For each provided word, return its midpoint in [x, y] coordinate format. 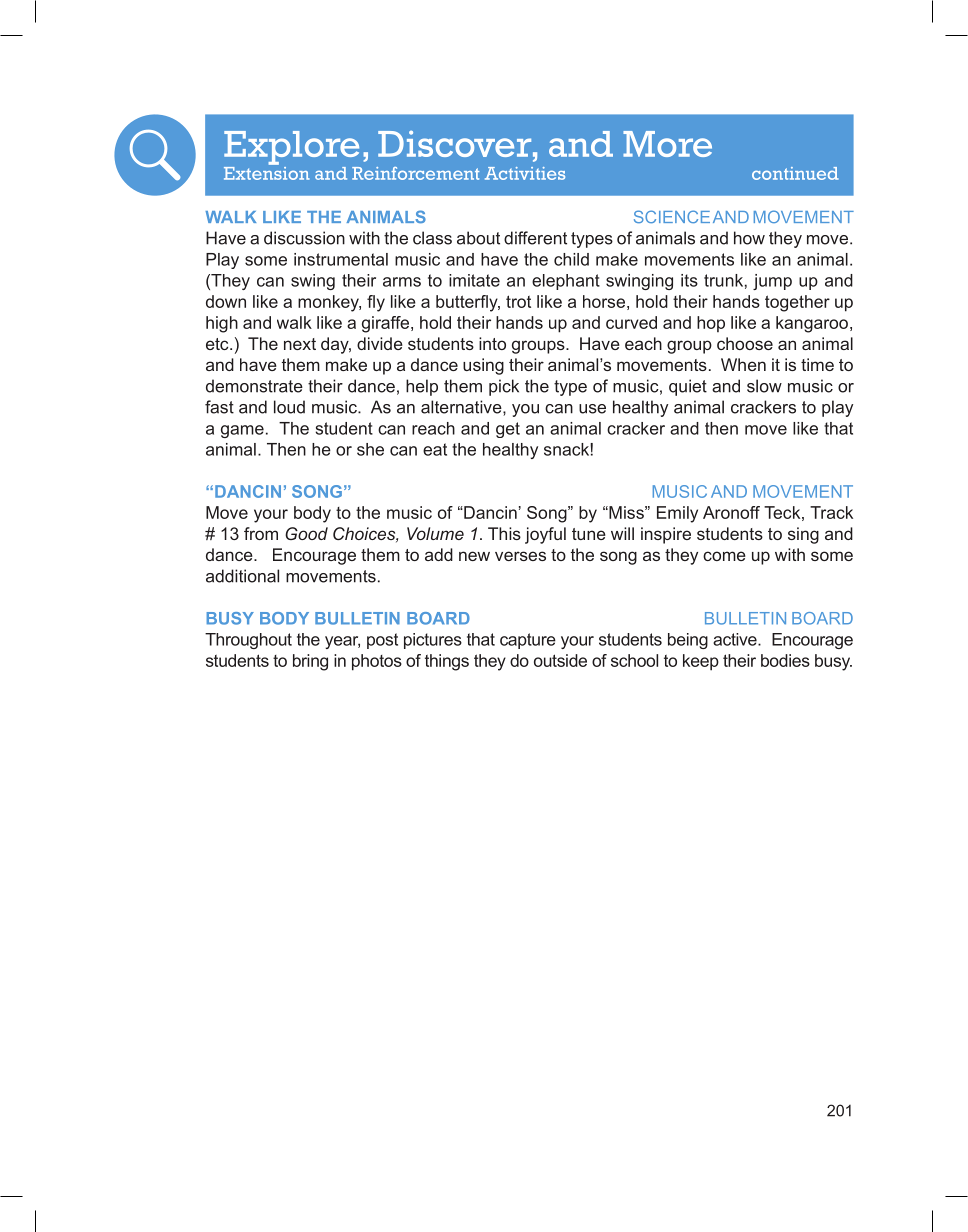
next [300, 344]
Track [831, 512]
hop [711, 324]
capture [528, 641]
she [370, 449]
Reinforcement [415, 173]
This [504, 533]
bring [310, 662]
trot [518, 301]
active [736, 639]
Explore [291, 148]
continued [795, 173]
